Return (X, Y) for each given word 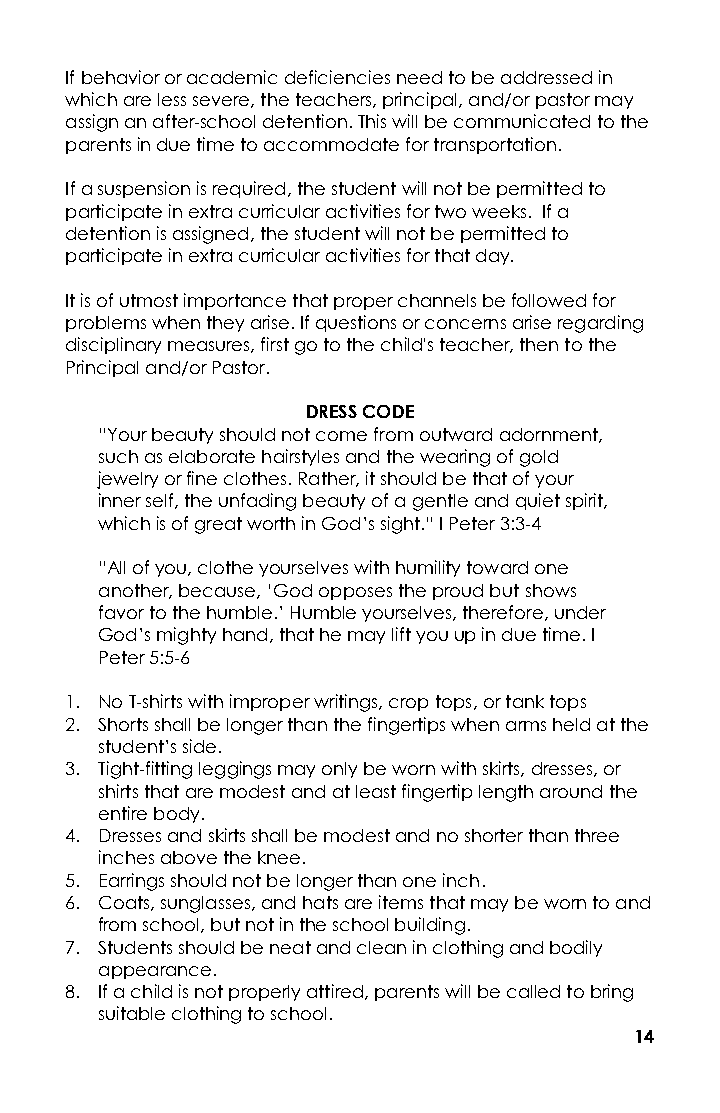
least (376, 791)
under (580, 612)
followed (549, 300)
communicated (522, 121)
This (372, 121)
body (176, 815)
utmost (149, 300)
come (341, 436)
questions (356, 323)
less (172, 99)
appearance (155, 972)
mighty (186, 636)
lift (401, 634)
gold (539, 458)
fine (202, 478)
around (571, 791)
